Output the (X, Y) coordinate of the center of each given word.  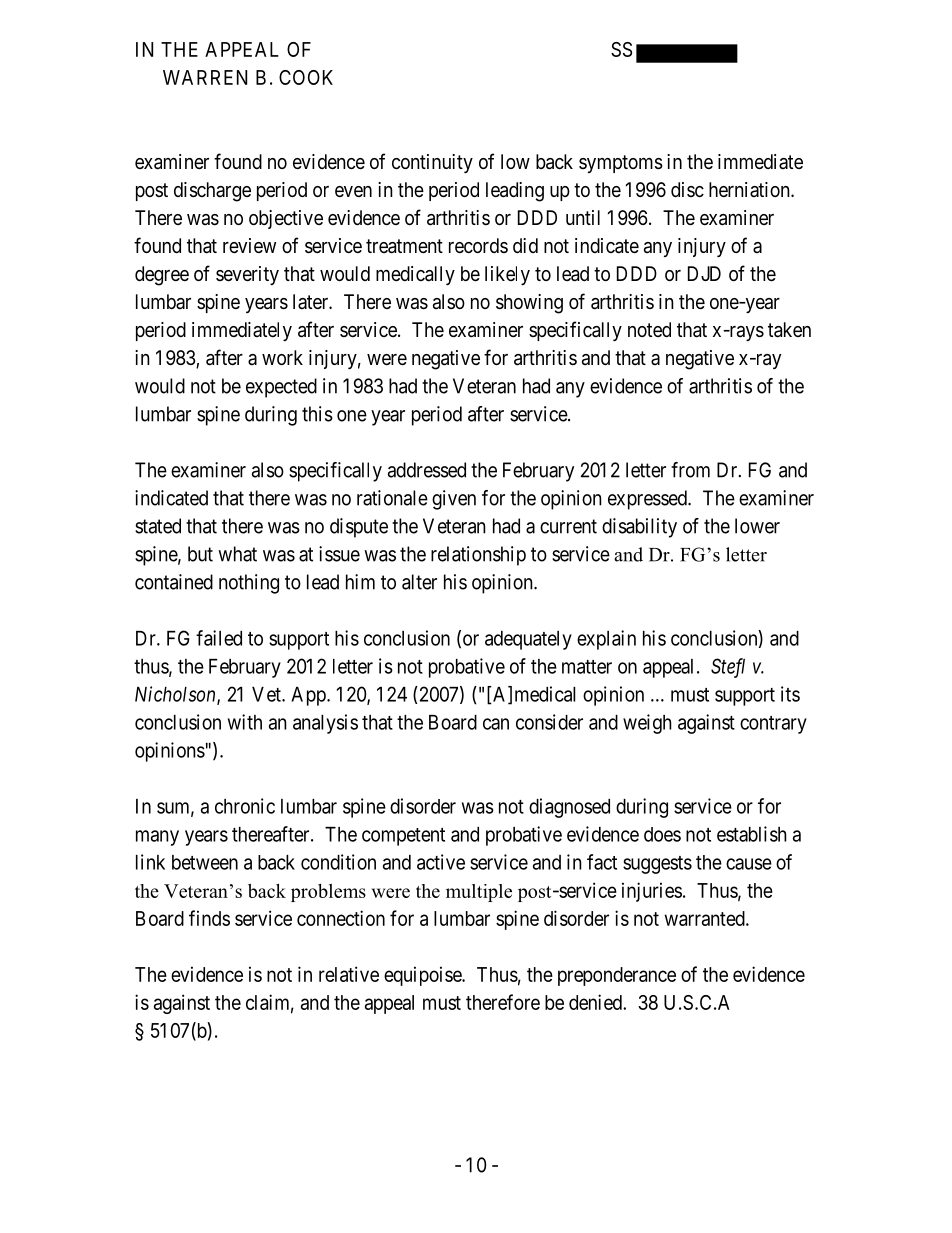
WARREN (205, 77)
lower (757, 526)
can (496, 724)
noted (649, 329)
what (237, 554)
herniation (750, 189)
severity (247, 275)
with (245, 722)
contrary (773, 725)
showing (529, 304)
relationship (478, 556)
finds (209, 918)
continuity (432, 163)
